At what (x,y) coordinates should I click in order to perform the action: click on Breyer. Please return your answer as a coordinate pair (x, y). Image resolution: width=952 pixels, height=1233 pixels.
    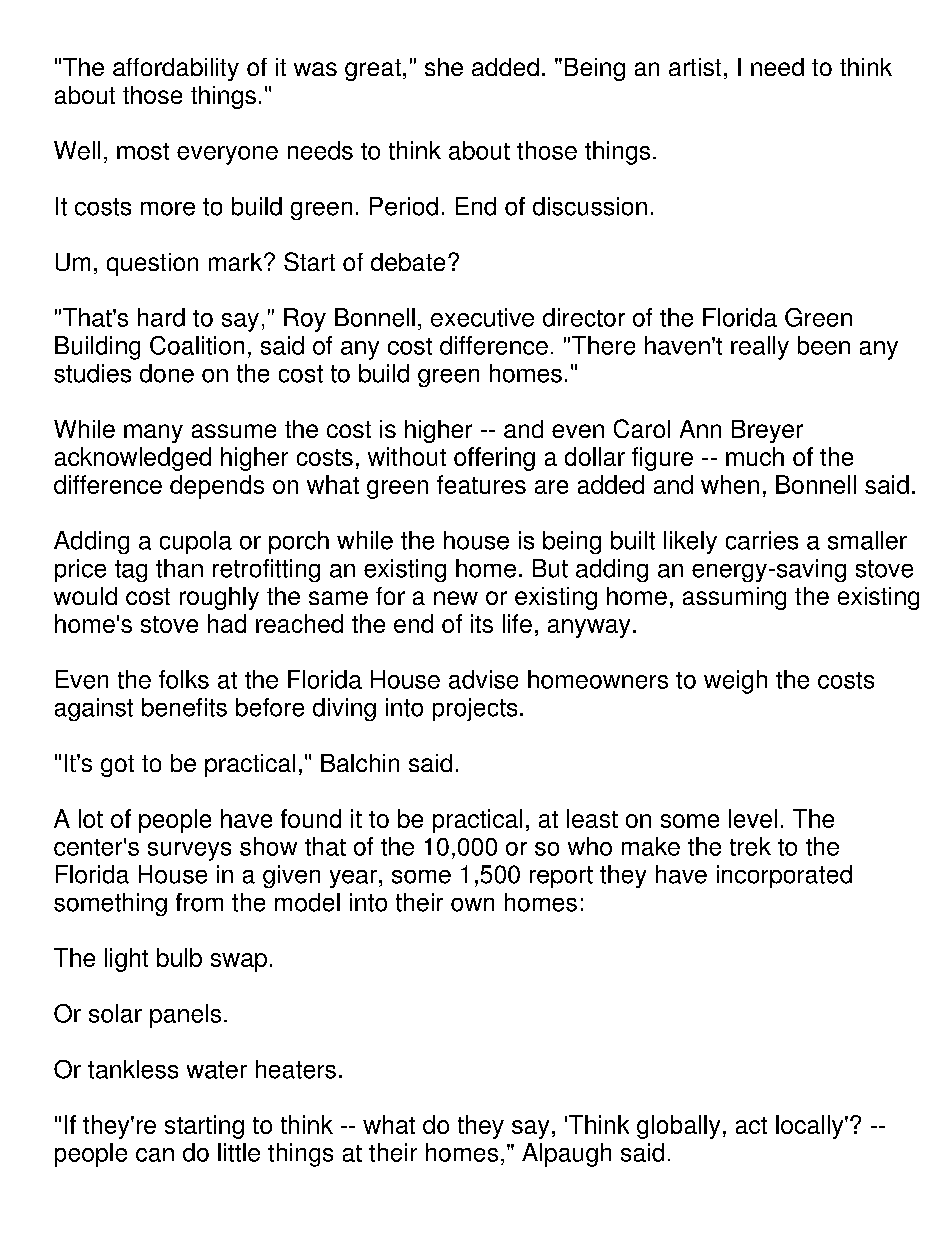
    Looking at the image, I should click on (767, 431).
